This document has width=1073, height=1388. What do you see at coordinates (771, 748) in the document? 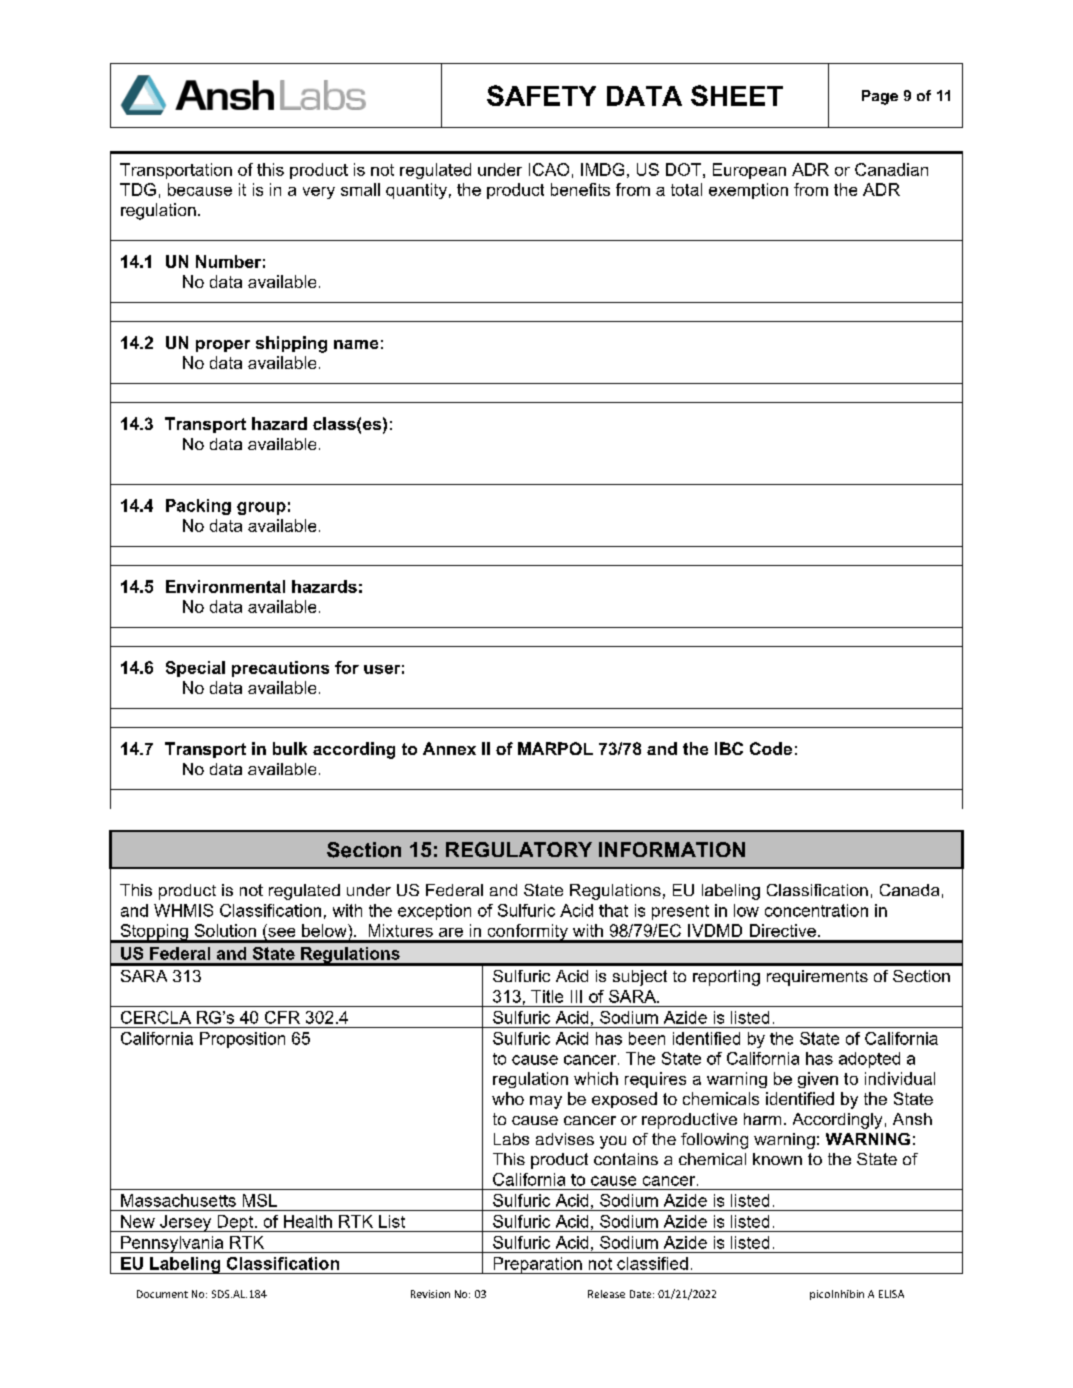
I see `Code` at bounding box center [771, 748].
